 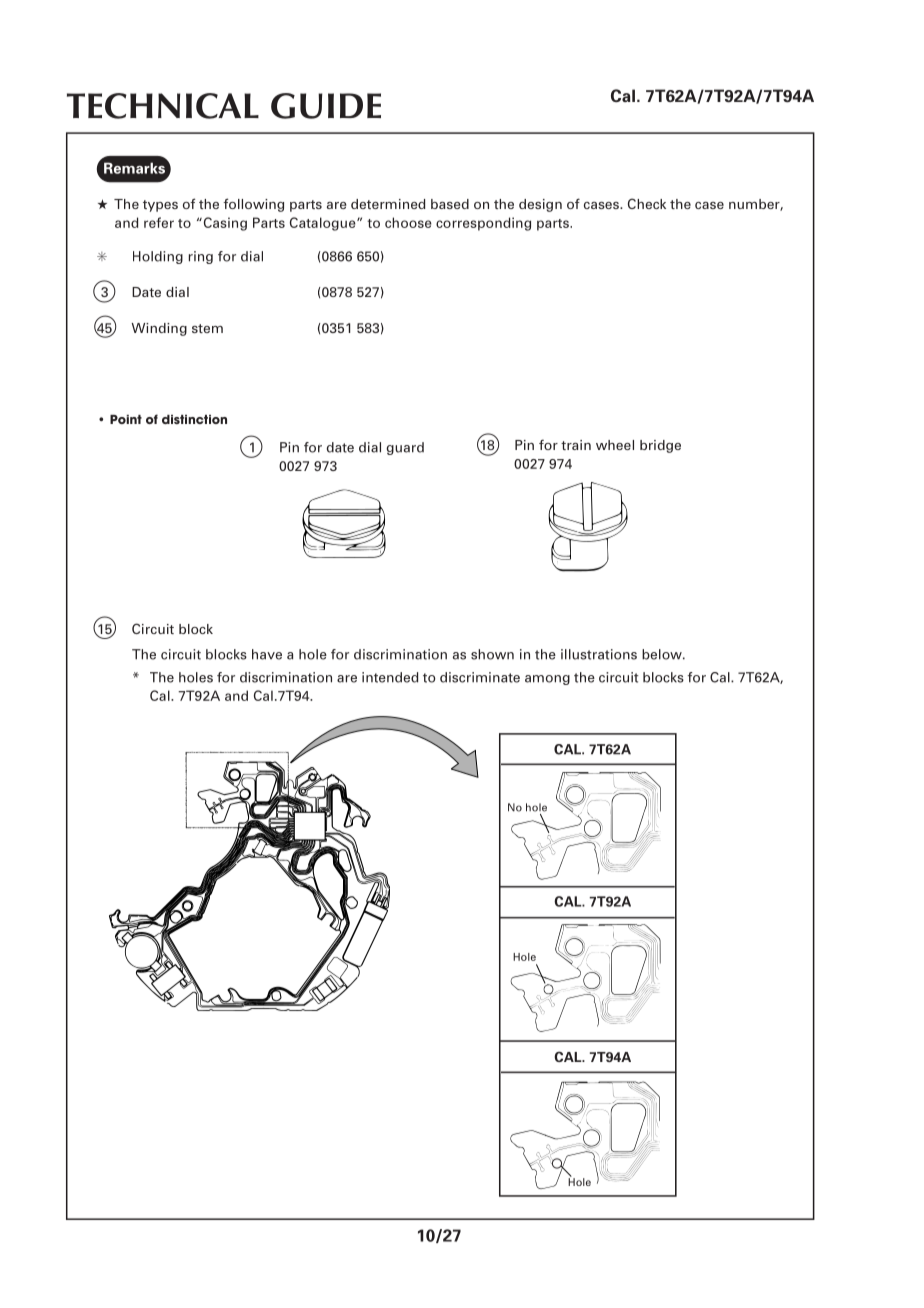 What do you see at coordinates (576, 445) in the image?
I see `train` at bounding box center [576, 445].
